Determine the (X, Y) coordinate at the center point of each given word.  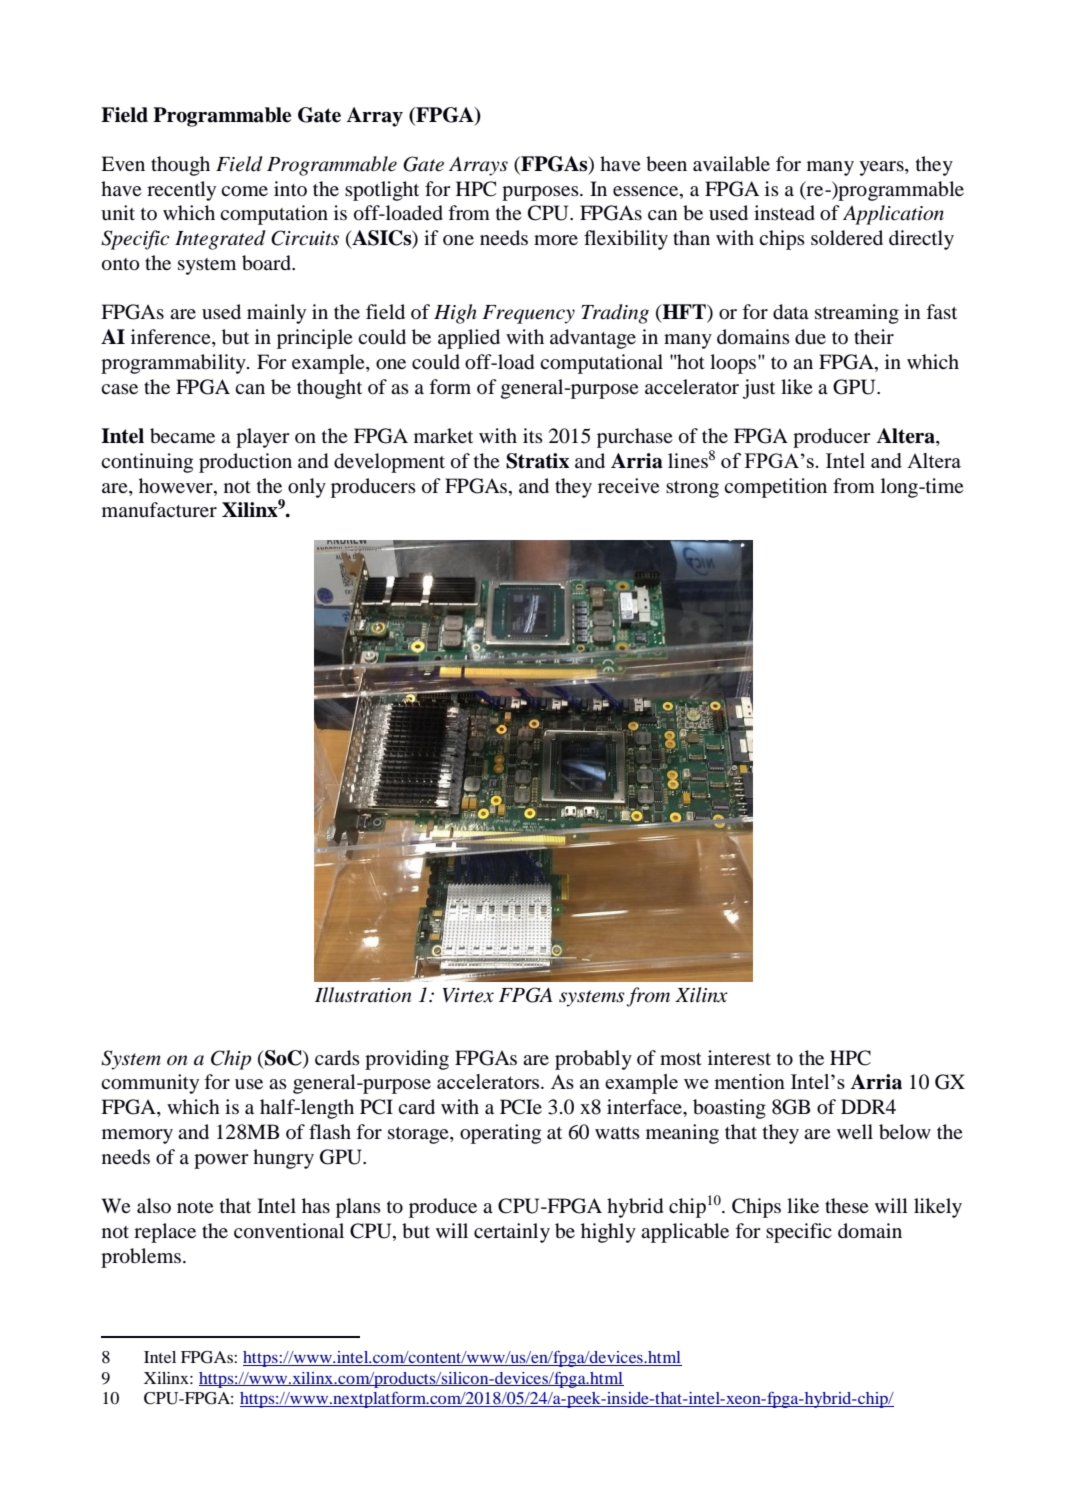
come (244, 191)
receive (629, 485)
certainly (512, 1233)
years (882, 168)
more (556, 240)
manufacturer (159, 509)
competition (775, 488)
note (195, 1207)
